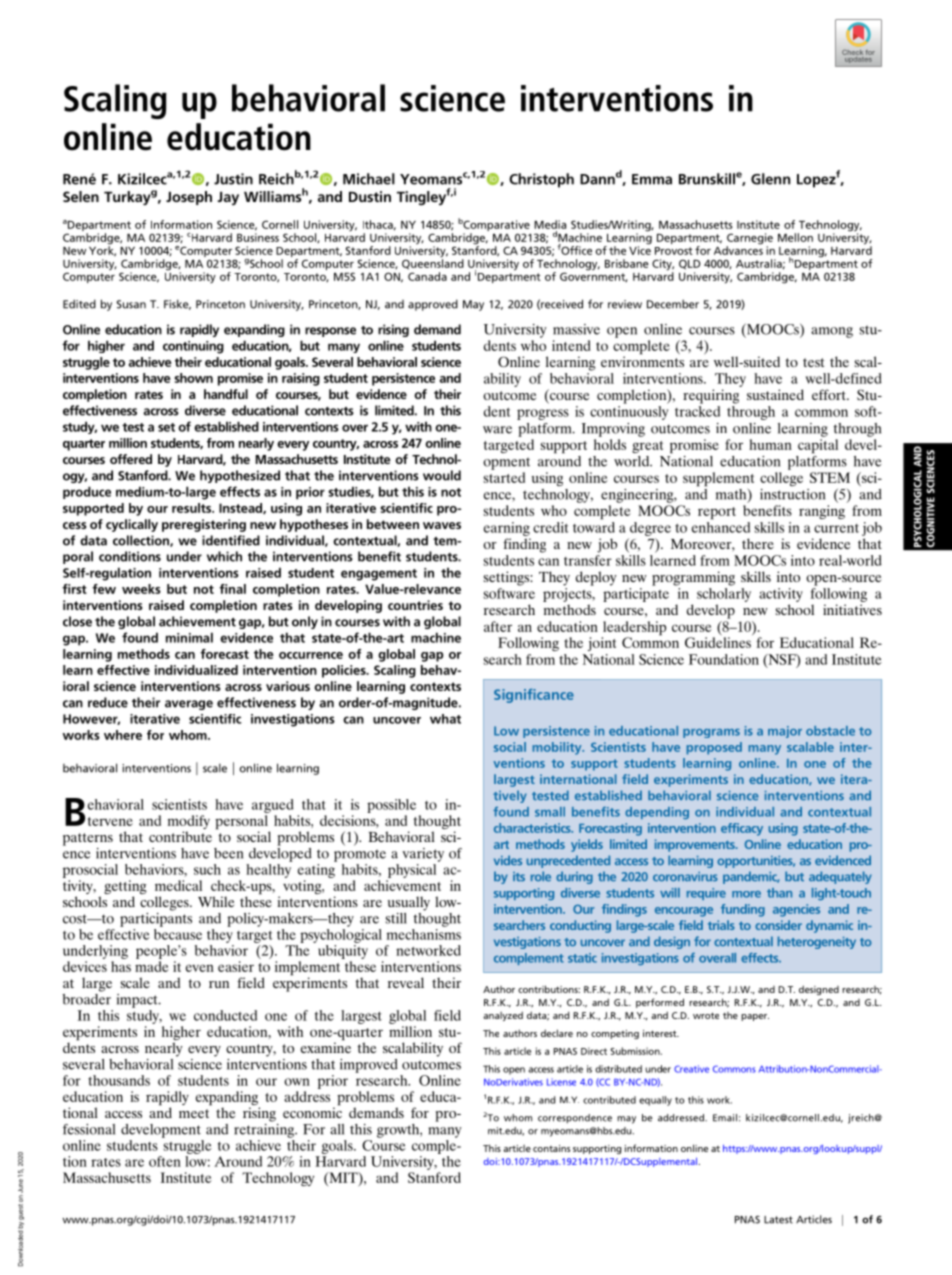 This screenshot has width=952, height=1275. Describe the element at coordinates (194, 1113) in the screenshot. I see `meet` at that location.
